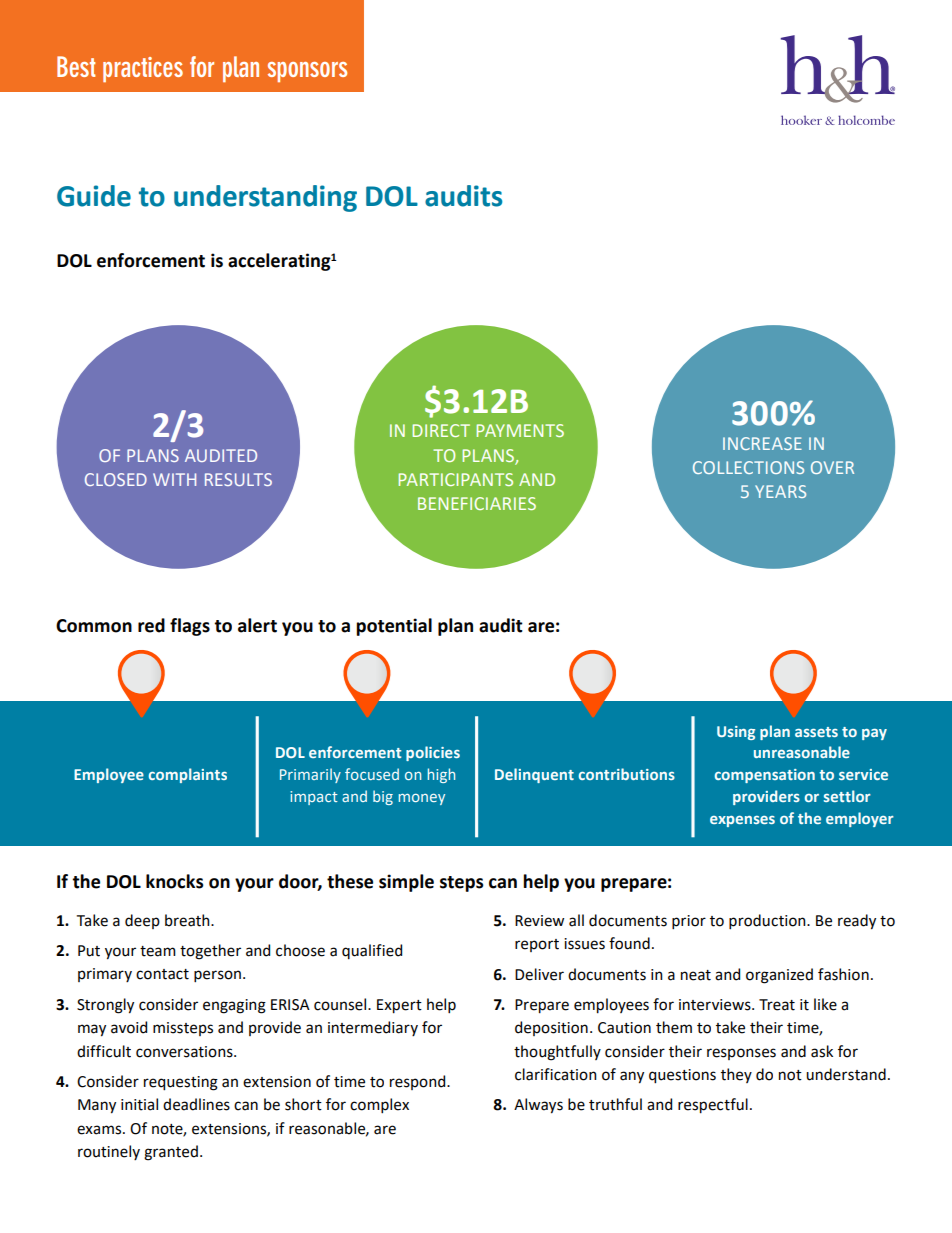  Describe the element at coordinates (94, 196) in the image. I see `Guide` at that location.
